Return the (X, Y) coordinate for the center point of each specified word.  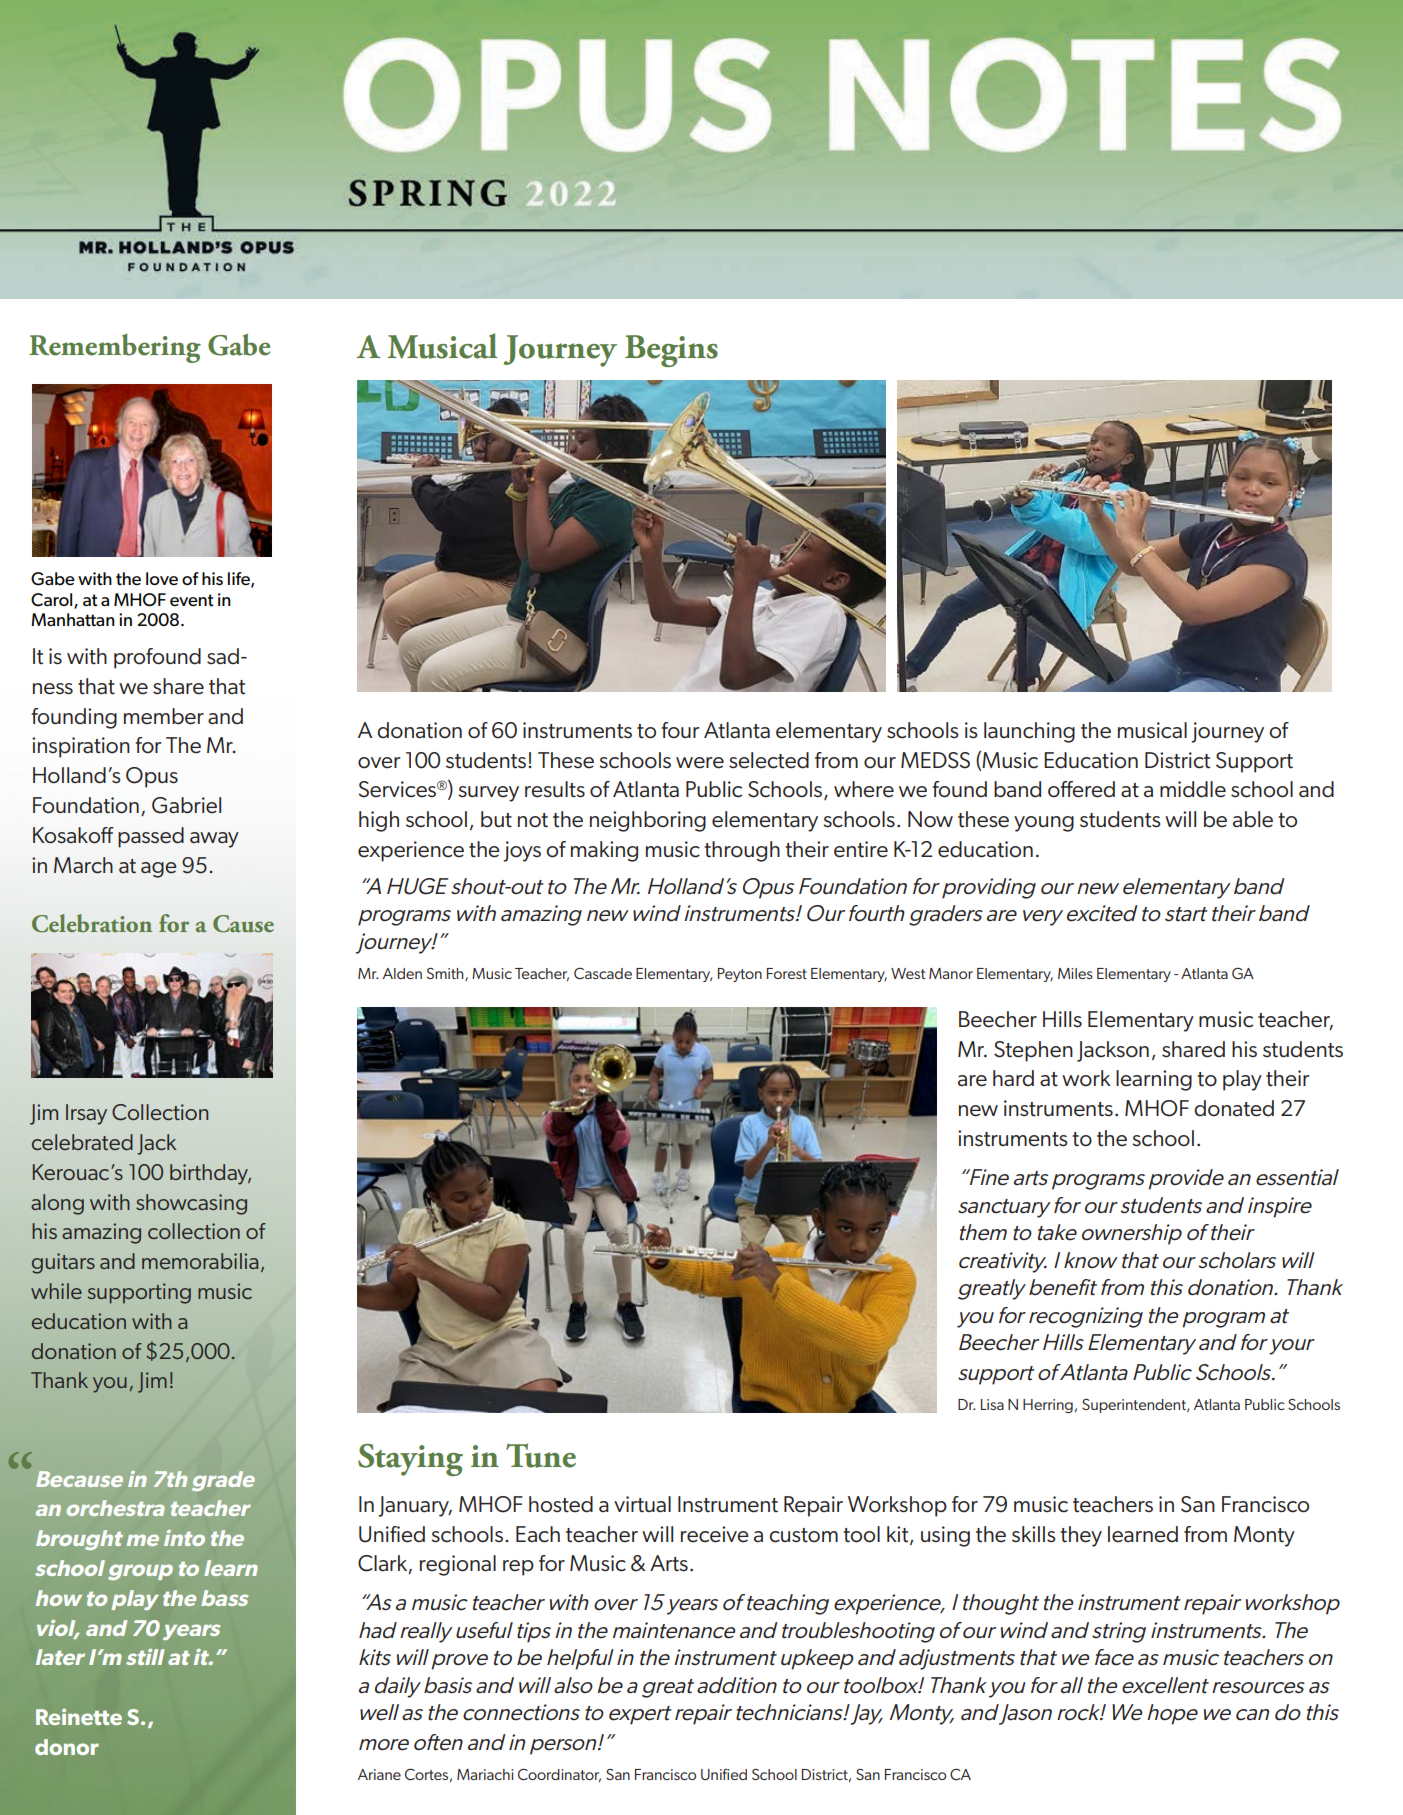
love (162, 579)
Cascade (603, 973)
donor (67, 1747)
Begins (671, 351)
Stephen (1033, 1051)
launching (1029, 732)
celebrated (82, 1142)
